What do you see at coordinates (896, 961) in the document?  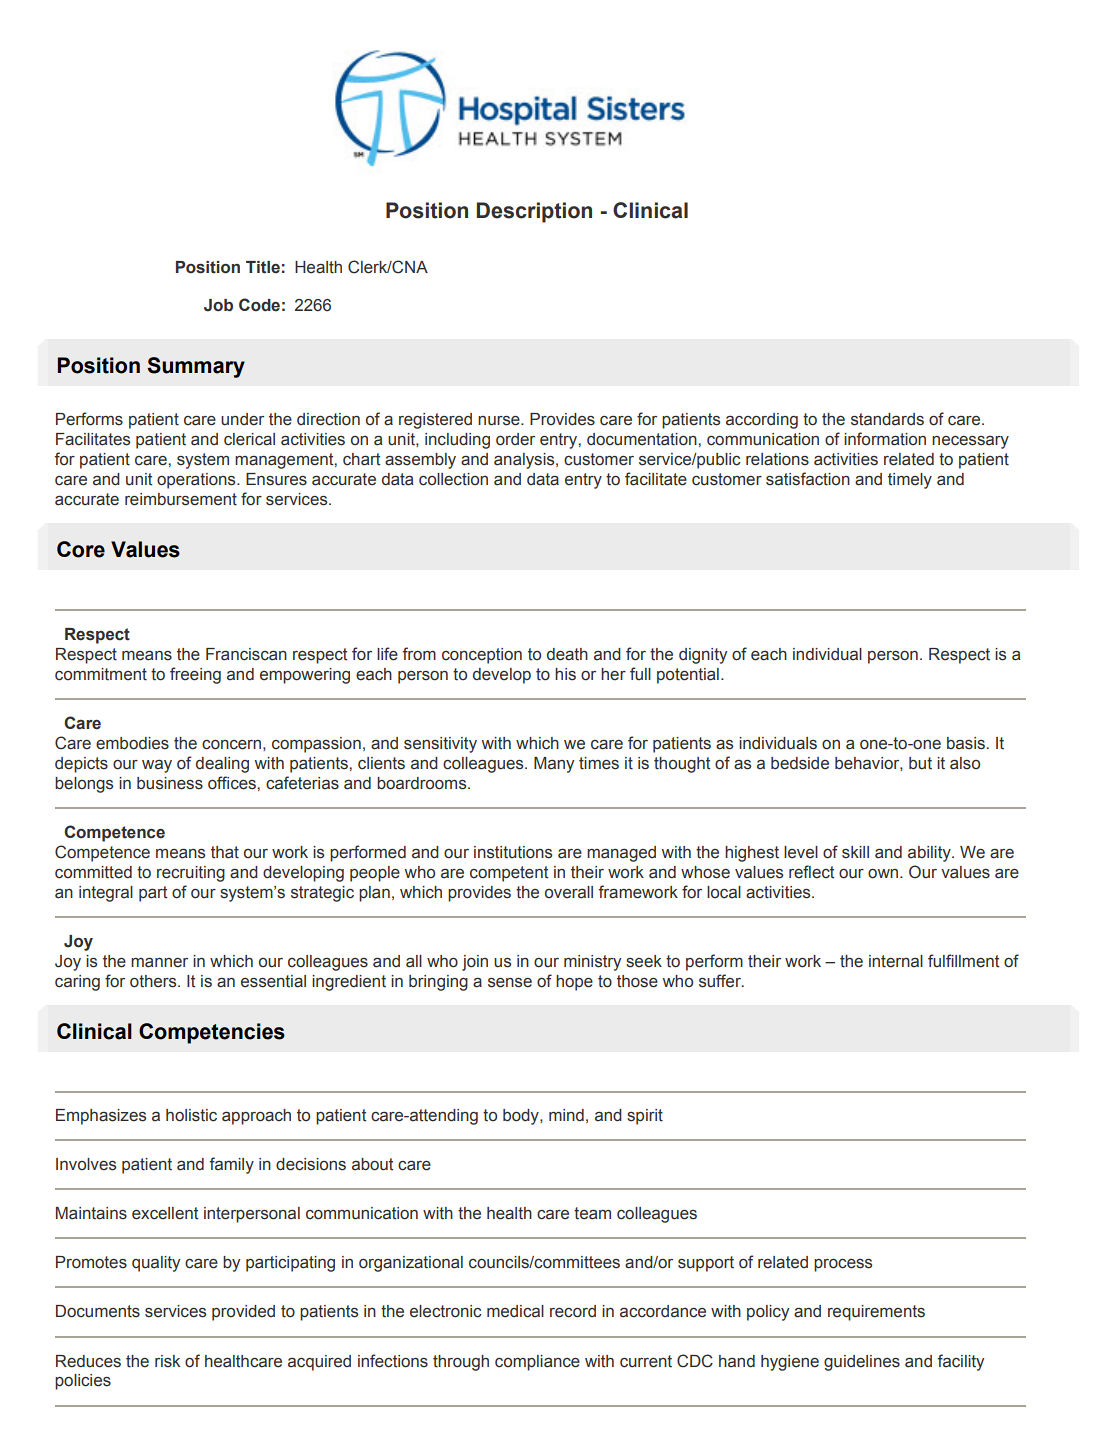 I see `internal` at bounding box center [896, 961].
